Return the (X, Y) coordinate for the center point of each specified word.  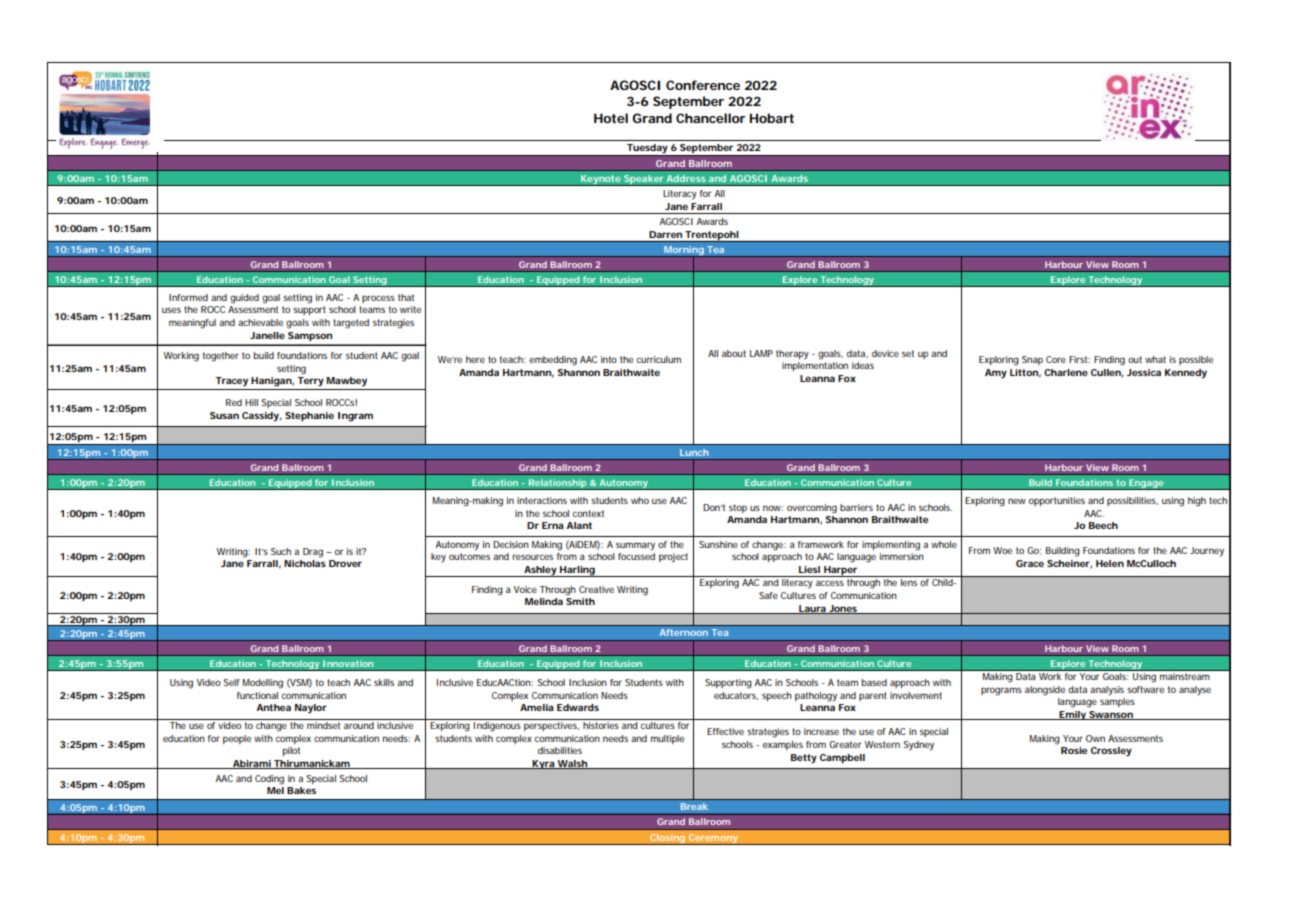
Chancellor (711, 118)
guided (244, 299)
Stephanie (309, 416)
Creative (596, 589)
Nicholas (305, 563)
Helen (1110, 563)
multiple (667, 739)
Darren (665, 234)
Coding (269, 780)
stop (738, 508)
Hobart (772, 118)
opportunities (1057, 501)
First (1079, 359)
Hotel (611, 118)
